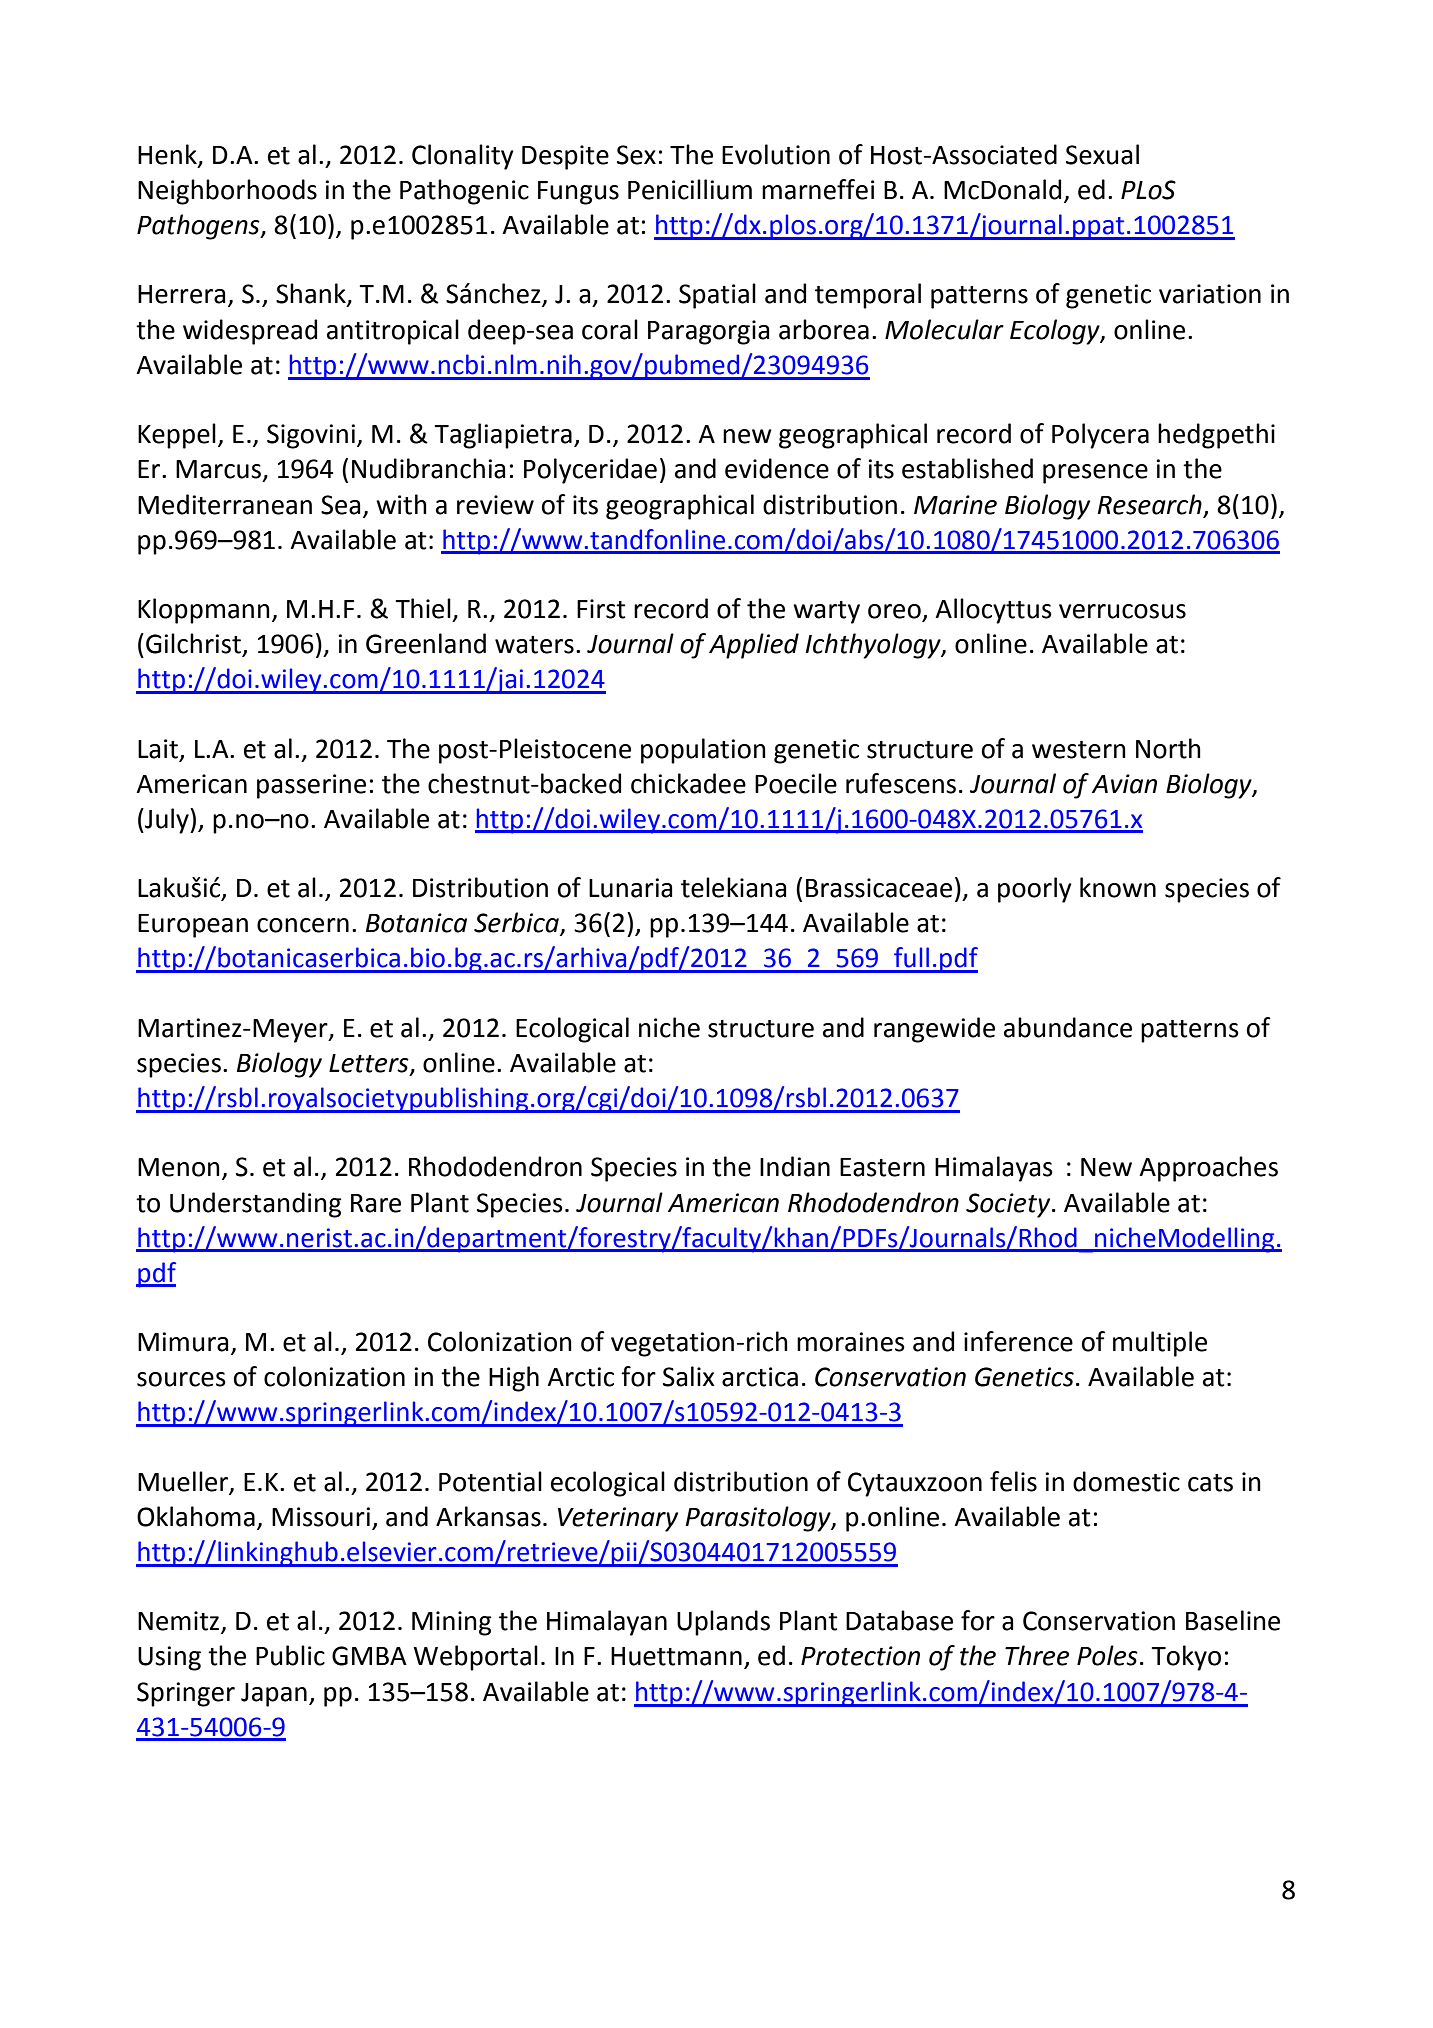  What do you see at coordinates (1107, 1655) in the screenshot?
I see `Poles` at bounding box center [1107, 1655].
